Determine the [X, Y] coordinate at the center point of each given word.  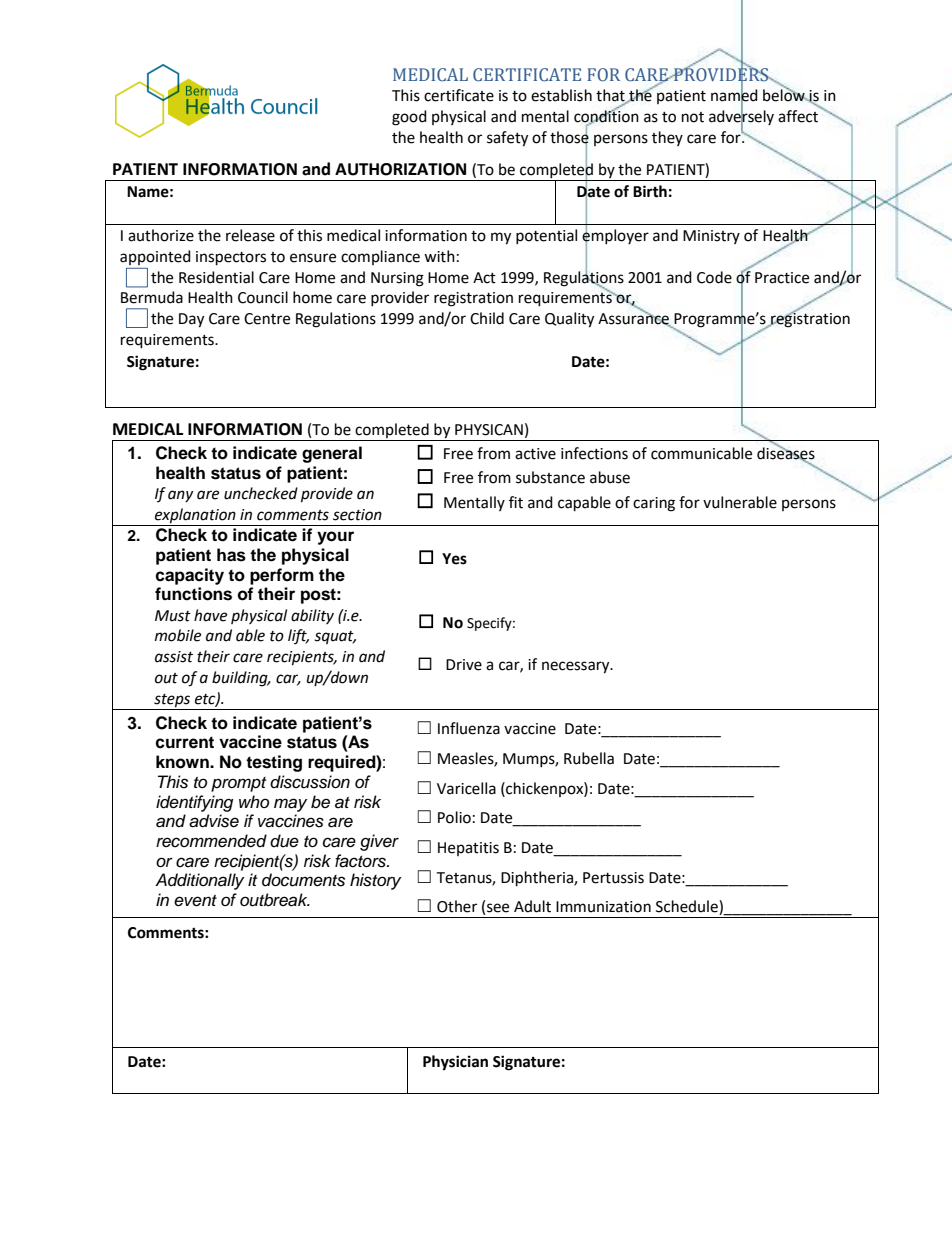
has [231, 555]
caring [654, 504]
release [250, 235]
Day [191, 320]
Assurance [634, 319]
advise [214, 821]
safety [507, 139]
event [195, 901]
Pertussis [613, 878]
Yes [454, 559]
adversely [741, 118]
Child [487, 318]
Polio [454, 817]
